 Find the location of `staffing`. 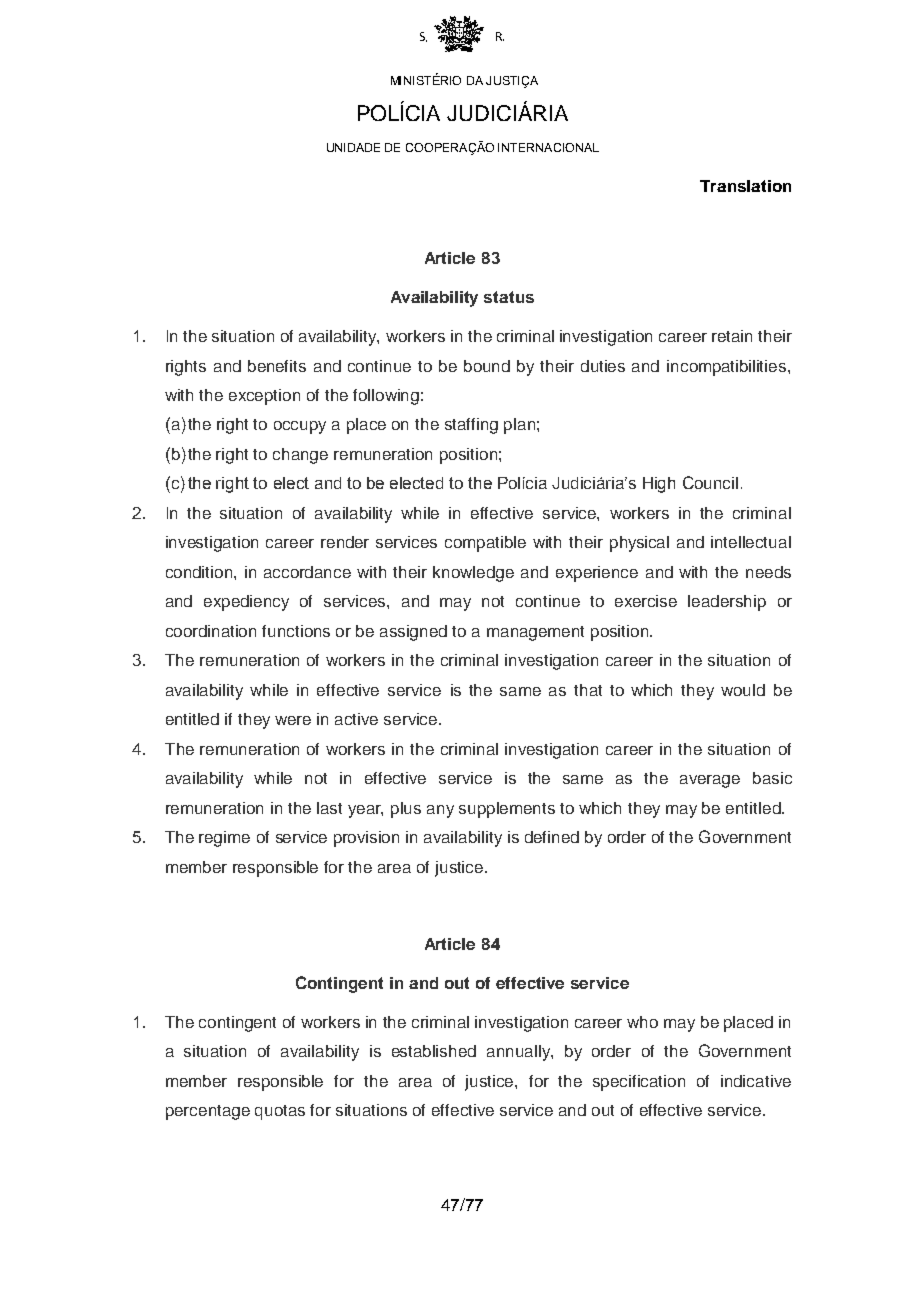

staffing is located at coordinates (471, 426).
